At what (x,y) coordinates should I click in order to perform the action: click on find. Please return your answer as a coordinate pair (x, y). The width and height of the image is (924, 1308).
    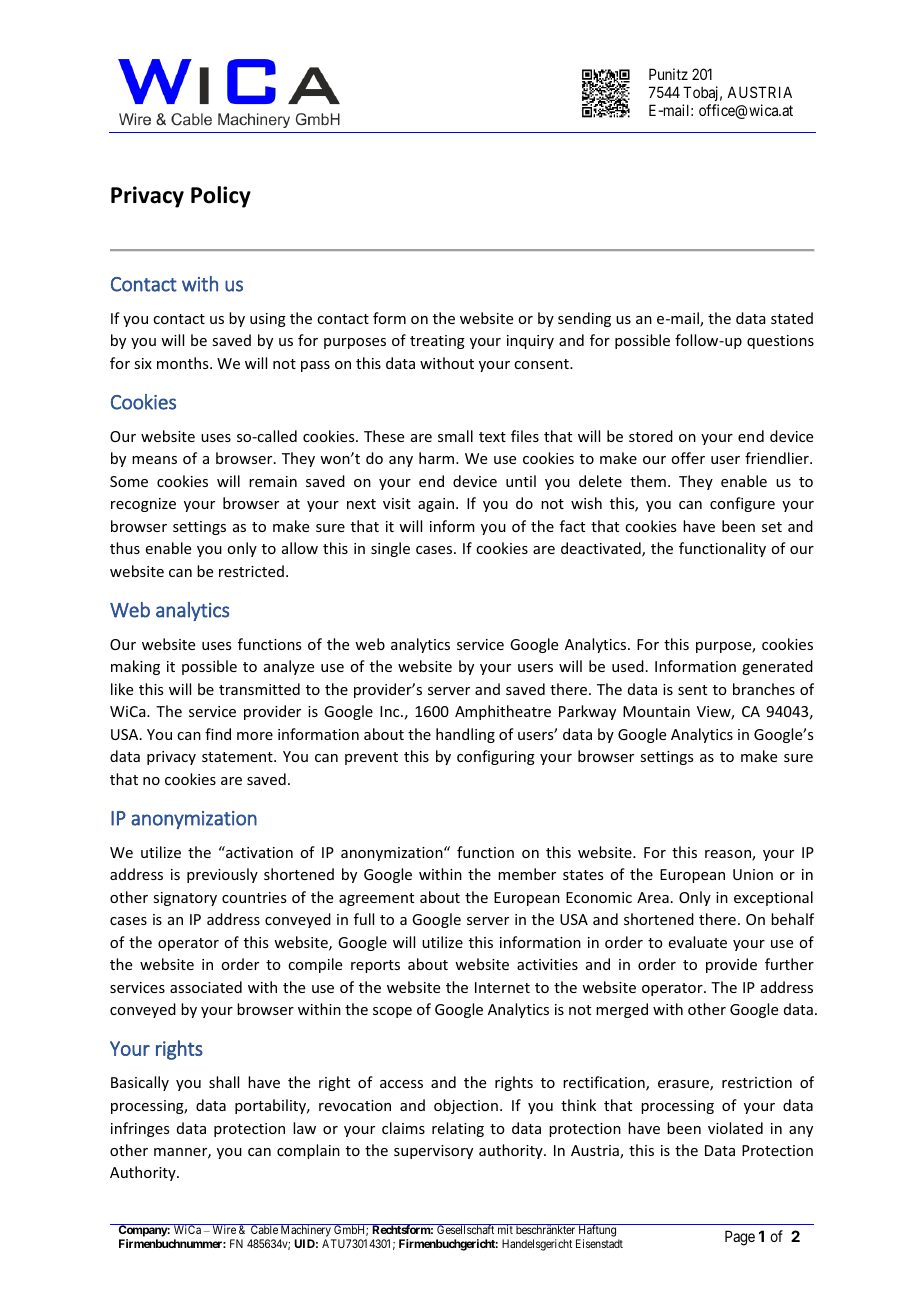
    Looking at the image, I should click on (218, 734).
